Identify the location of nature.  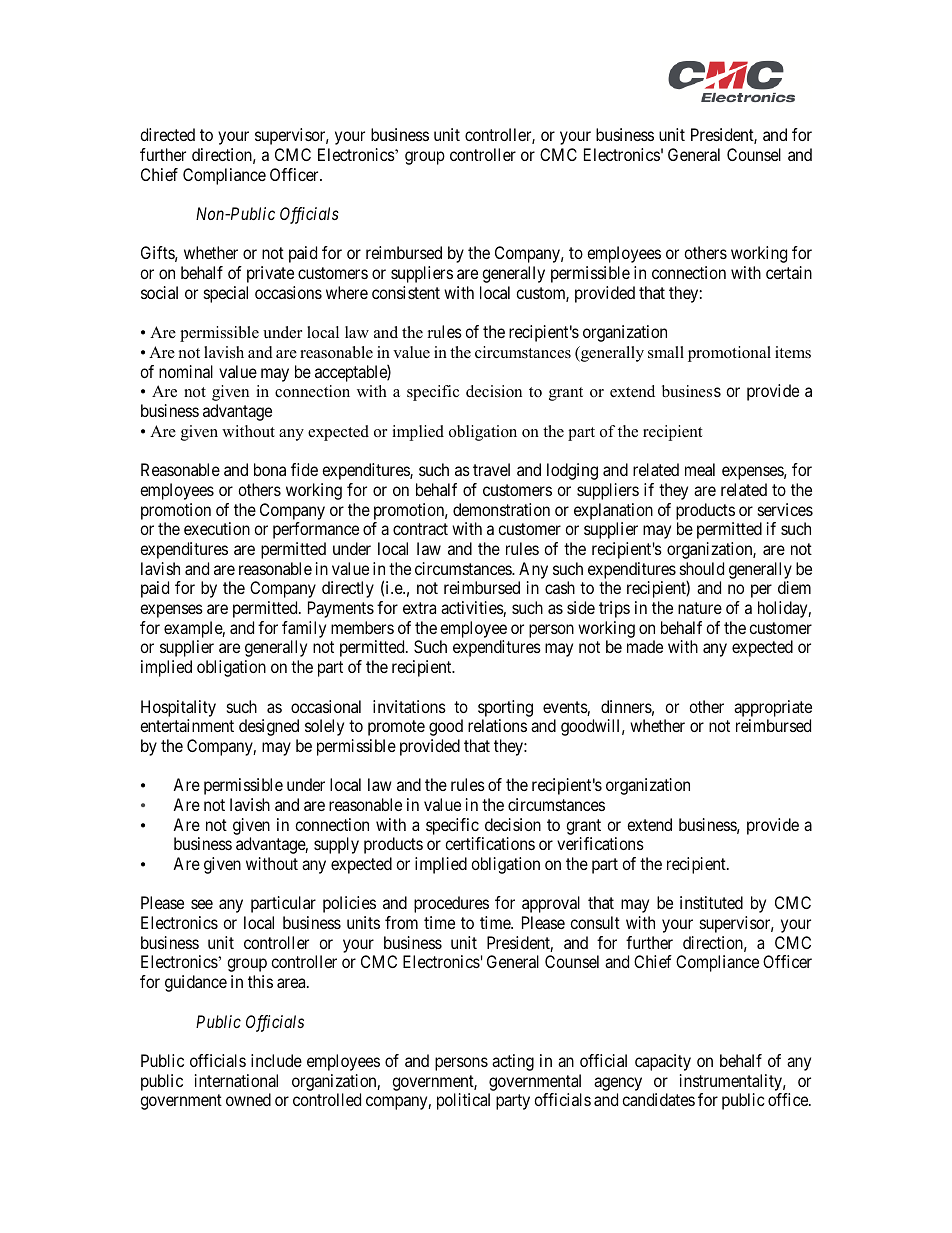
(700, 608).
